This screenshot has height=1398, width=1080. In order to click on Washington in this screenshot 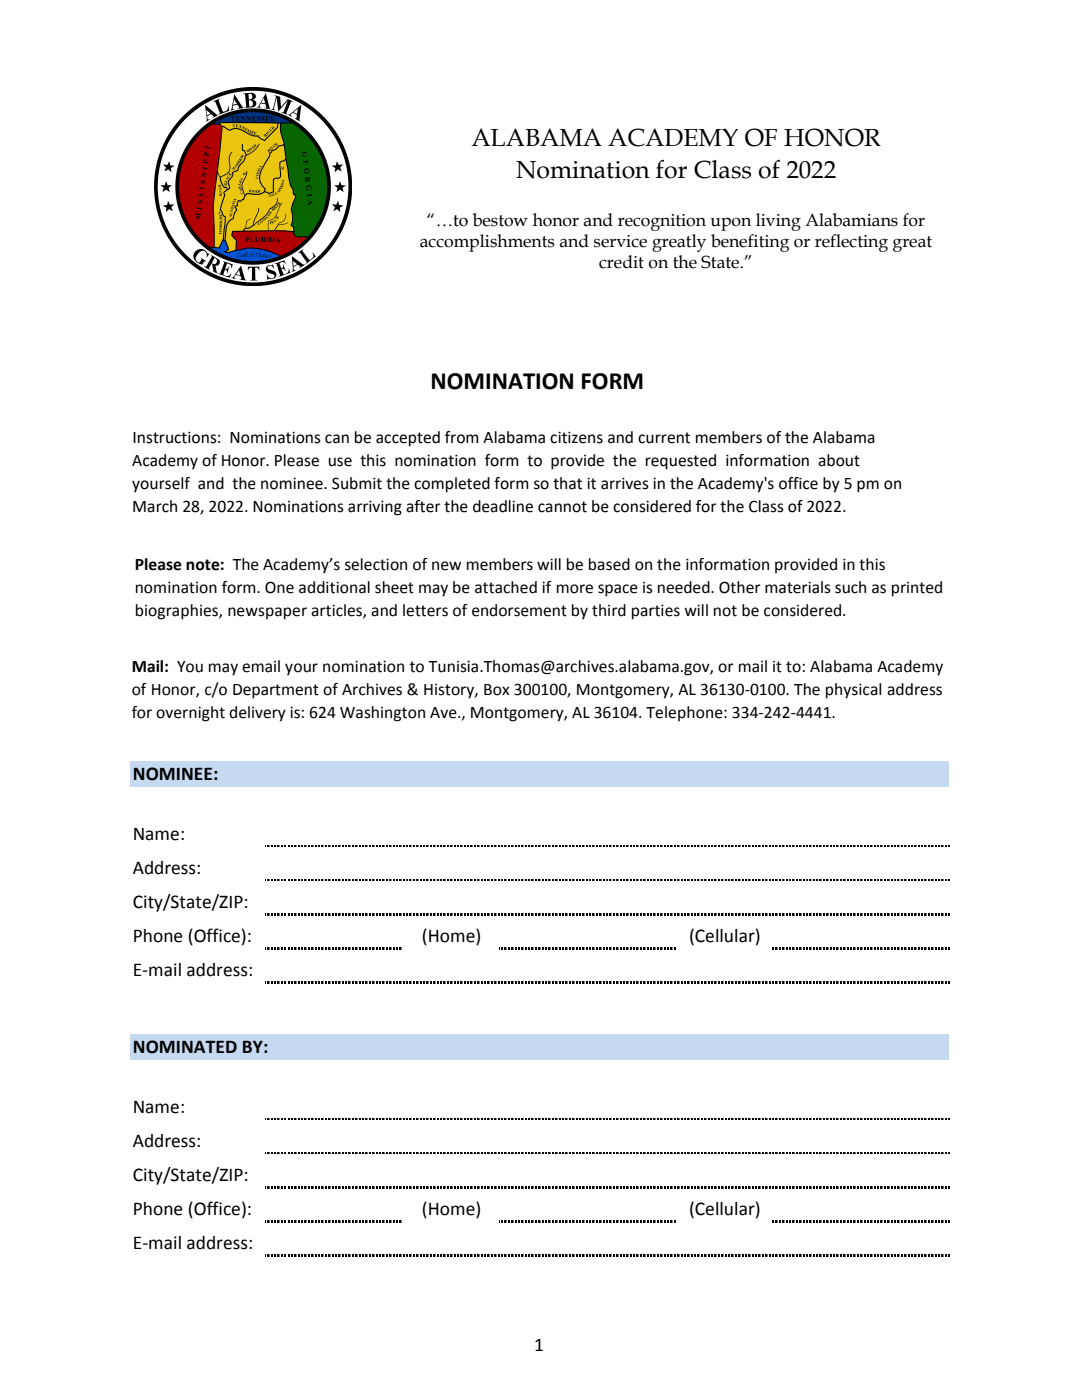, I will do `click(382, 714)`.
